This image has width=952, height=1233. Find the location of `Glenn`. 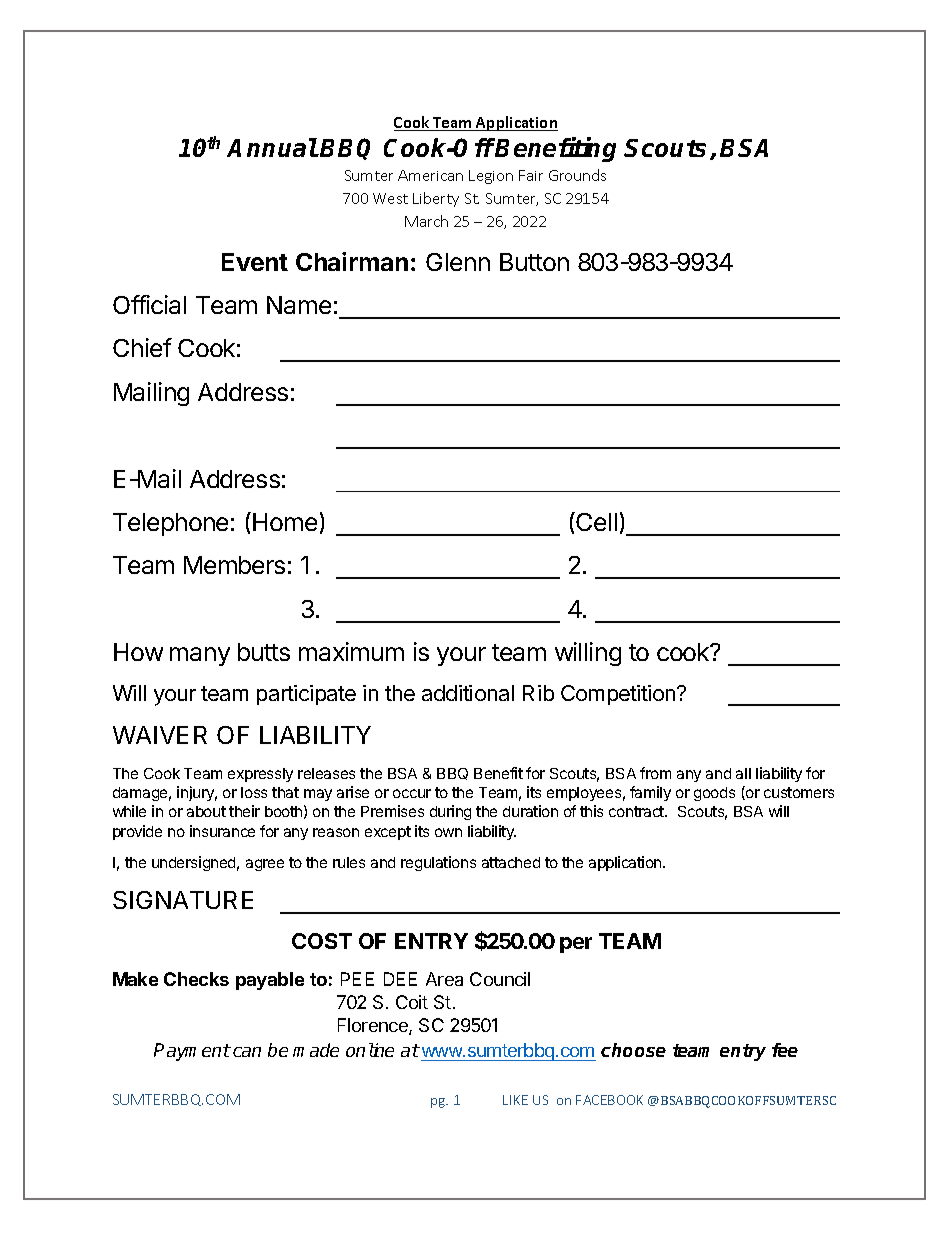

Glenn is located at coordinates (458, 262).
